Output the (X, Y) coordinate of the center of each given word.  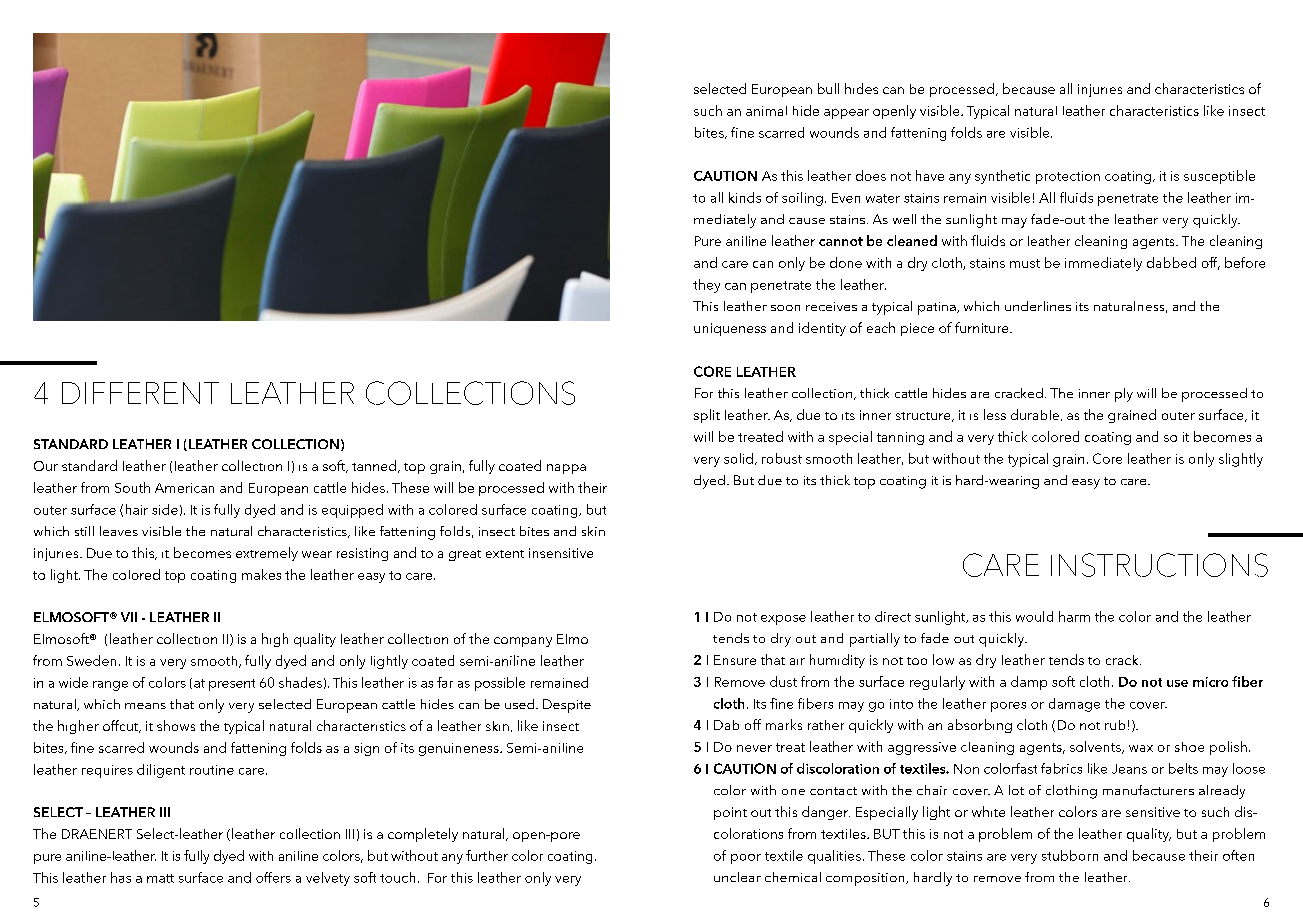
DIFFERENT (140, 393)
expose (783, 620)
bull (828, 88)
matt (160, 878)
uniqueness (730, 329)
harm (1074, 616)
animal (766, 111)
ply (1124, 395)
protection (1068, 177)
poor (746, 859)
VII (129, 617)
